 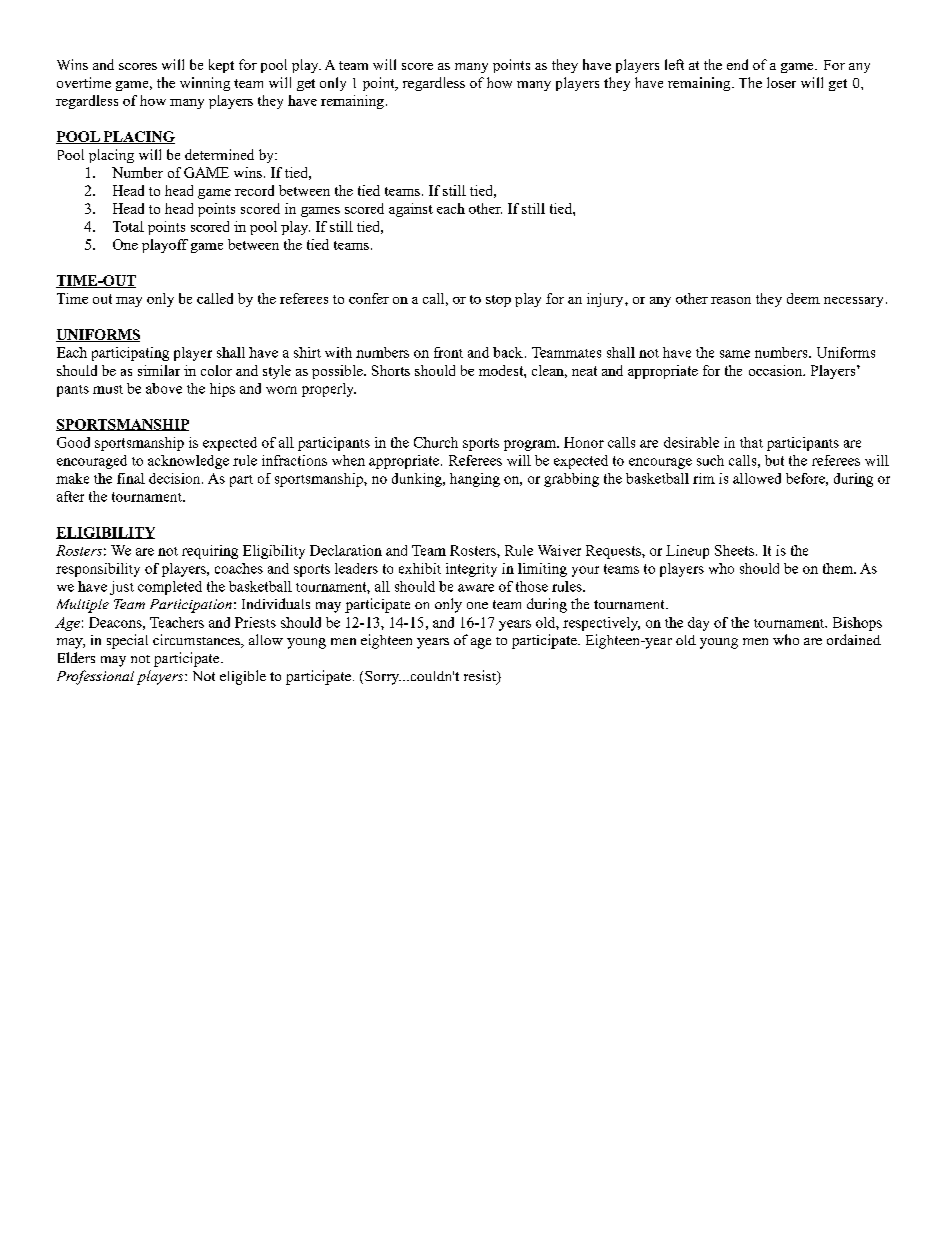 What do you see at coordinates (781, 82) in the screenshot?
I see `loser` at bounding box center [781, 82].
